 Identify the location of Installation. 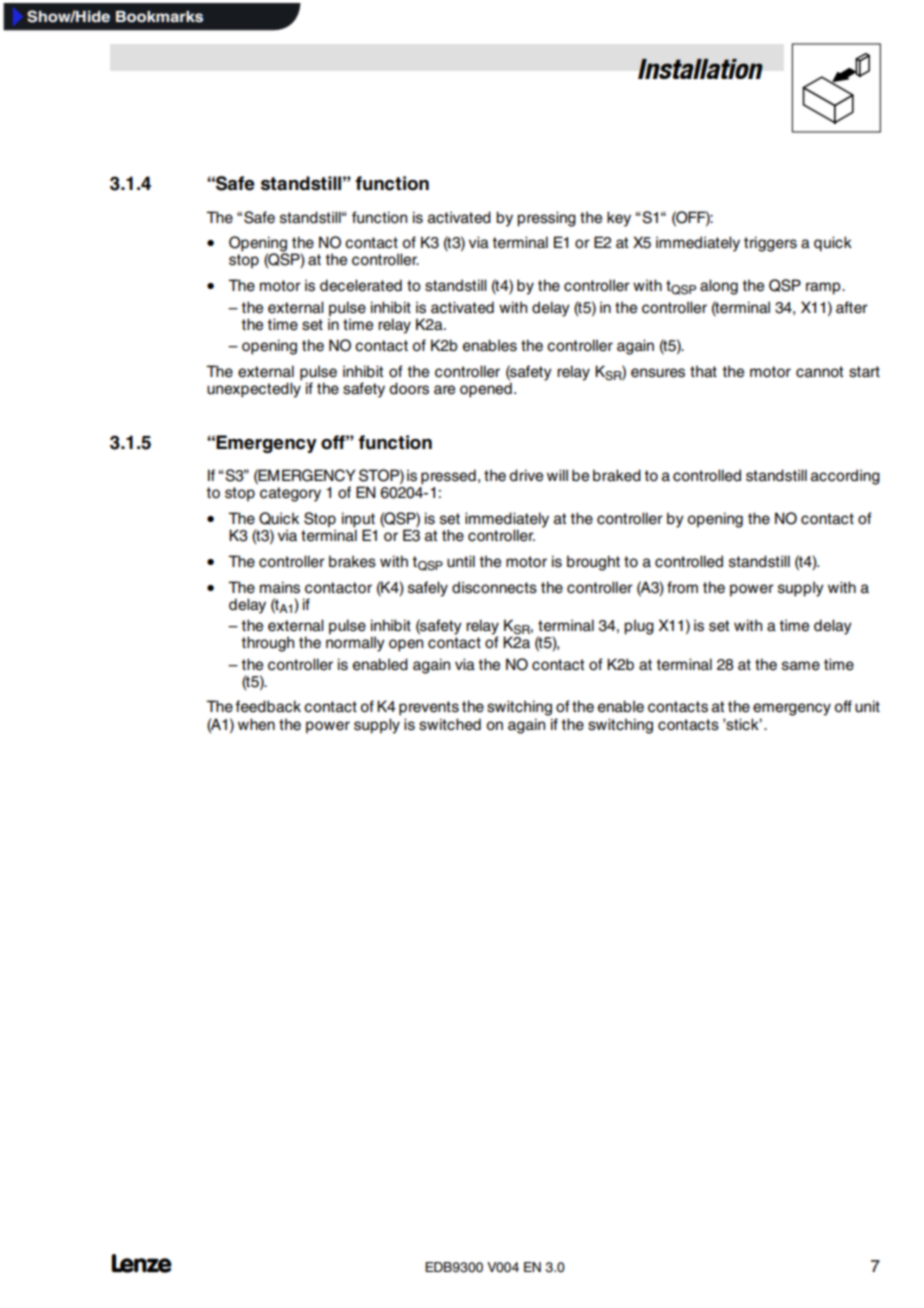
(700, 69).
